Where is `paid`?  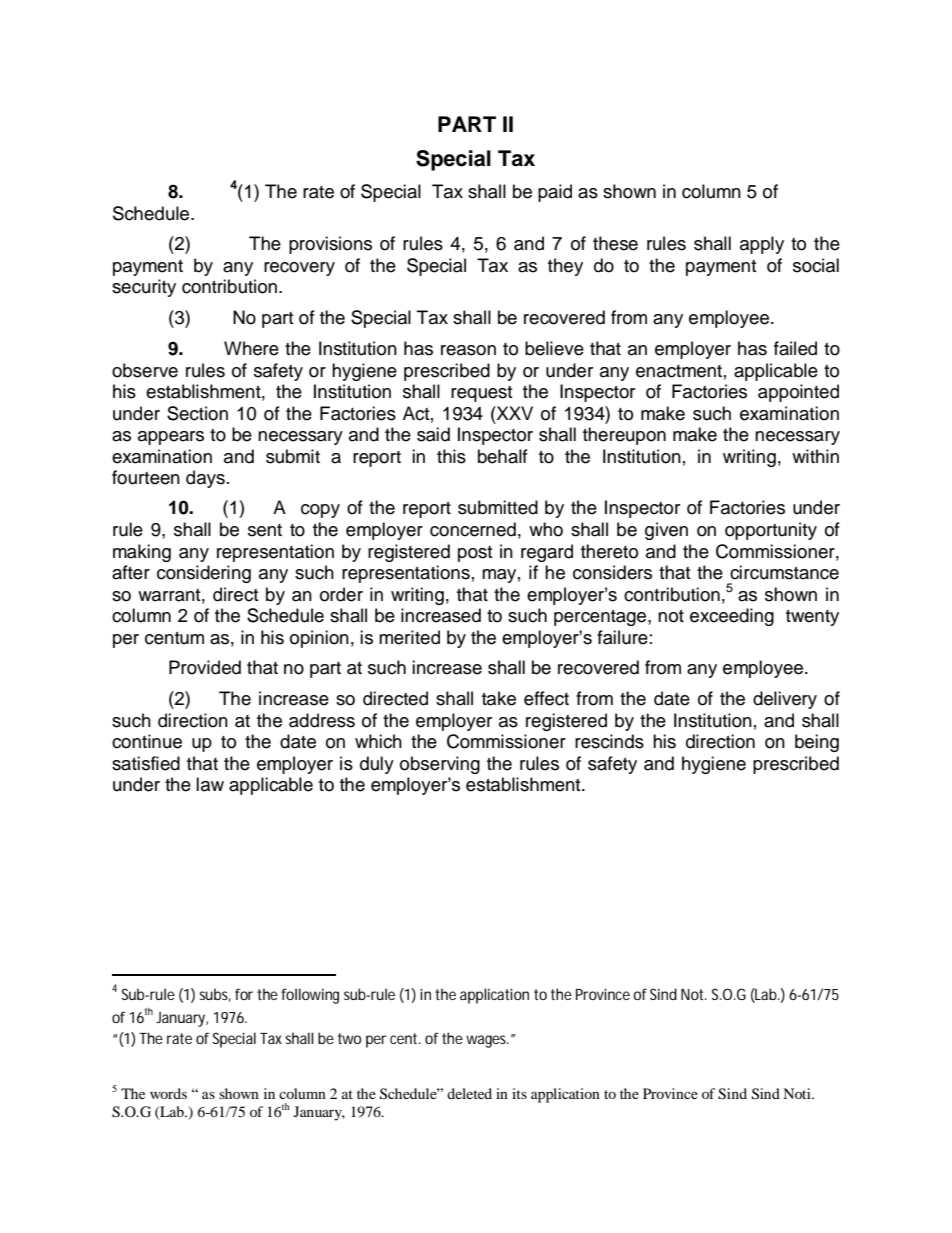 paid is located at coordinates (555, 193).
